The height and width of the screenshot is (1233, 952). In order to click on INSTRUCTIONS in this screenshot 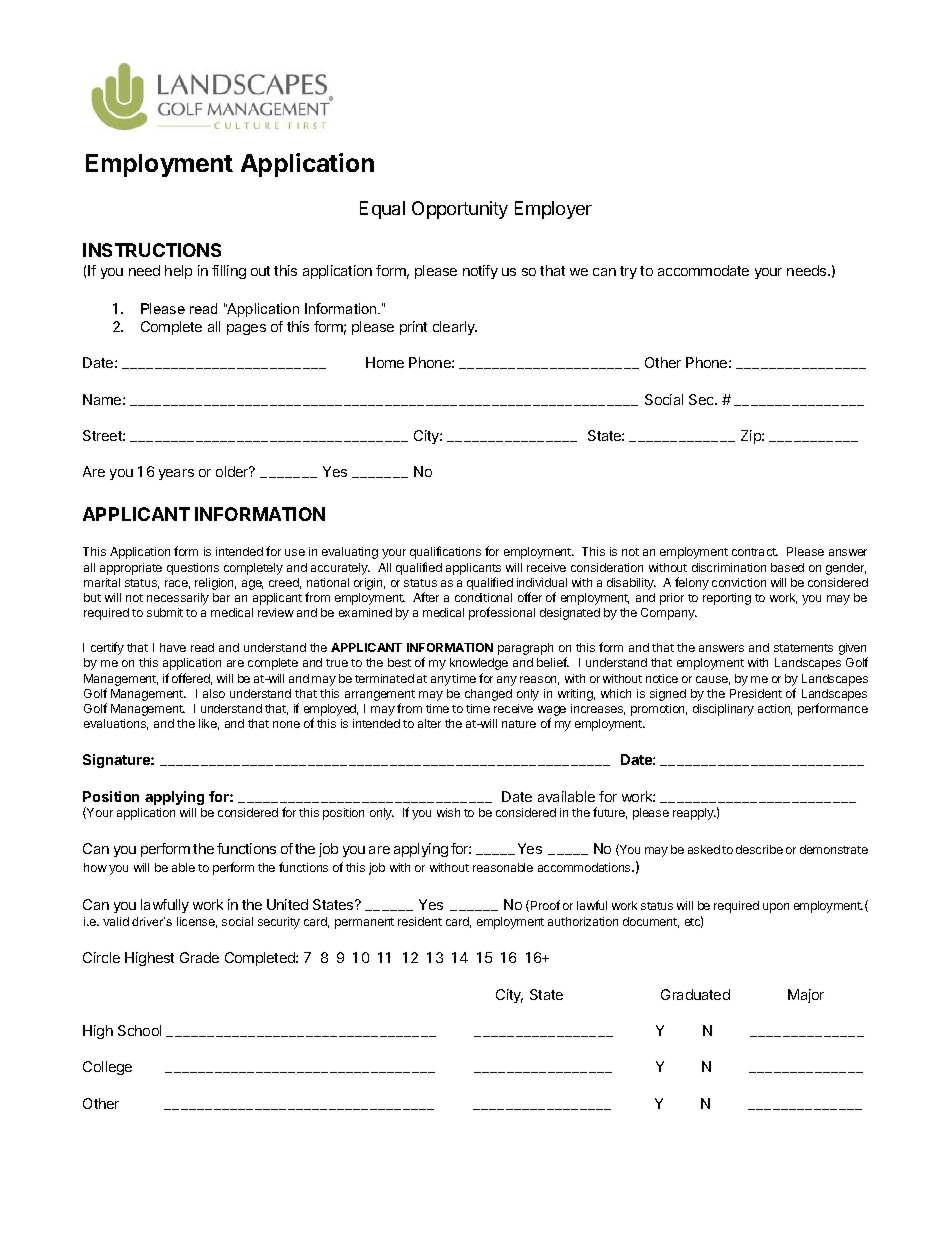, I will do `click(152, 250)`.
